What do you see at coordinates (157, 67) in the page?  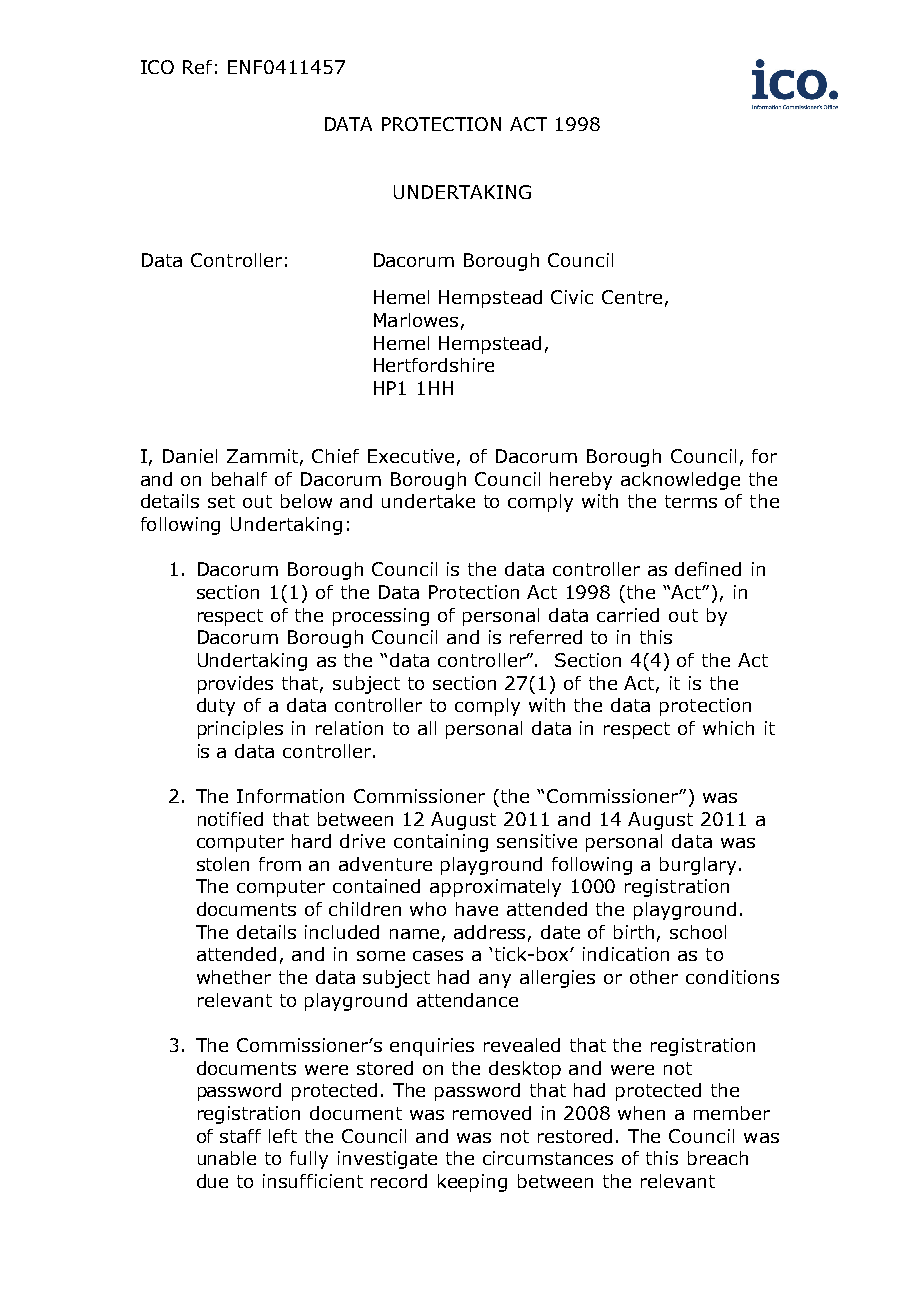 I see `ICO` at bounding box center [157, 67].
